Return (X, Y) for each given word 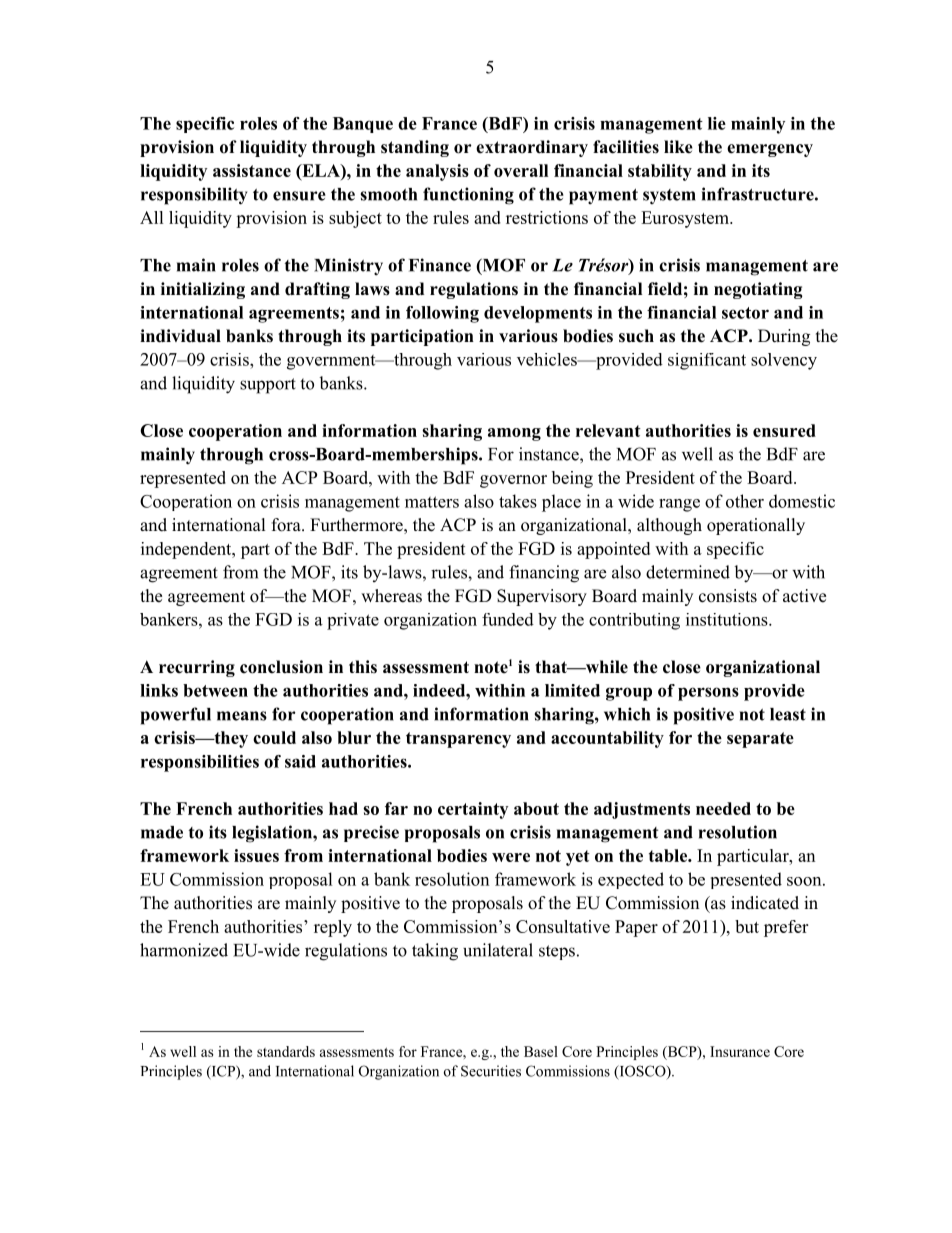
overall (521, 170)
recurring (197, 668)
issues (256, 855)
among (514, 434)
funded (508, 619)
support (268, 386)
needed (723, 808)
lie (717, 123)
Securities (491, 1071)
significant (707, 361)
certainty (473, 810)
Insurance (740, 1051)
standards (286, 1051)
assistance (252, 170)
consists (728, 596)
